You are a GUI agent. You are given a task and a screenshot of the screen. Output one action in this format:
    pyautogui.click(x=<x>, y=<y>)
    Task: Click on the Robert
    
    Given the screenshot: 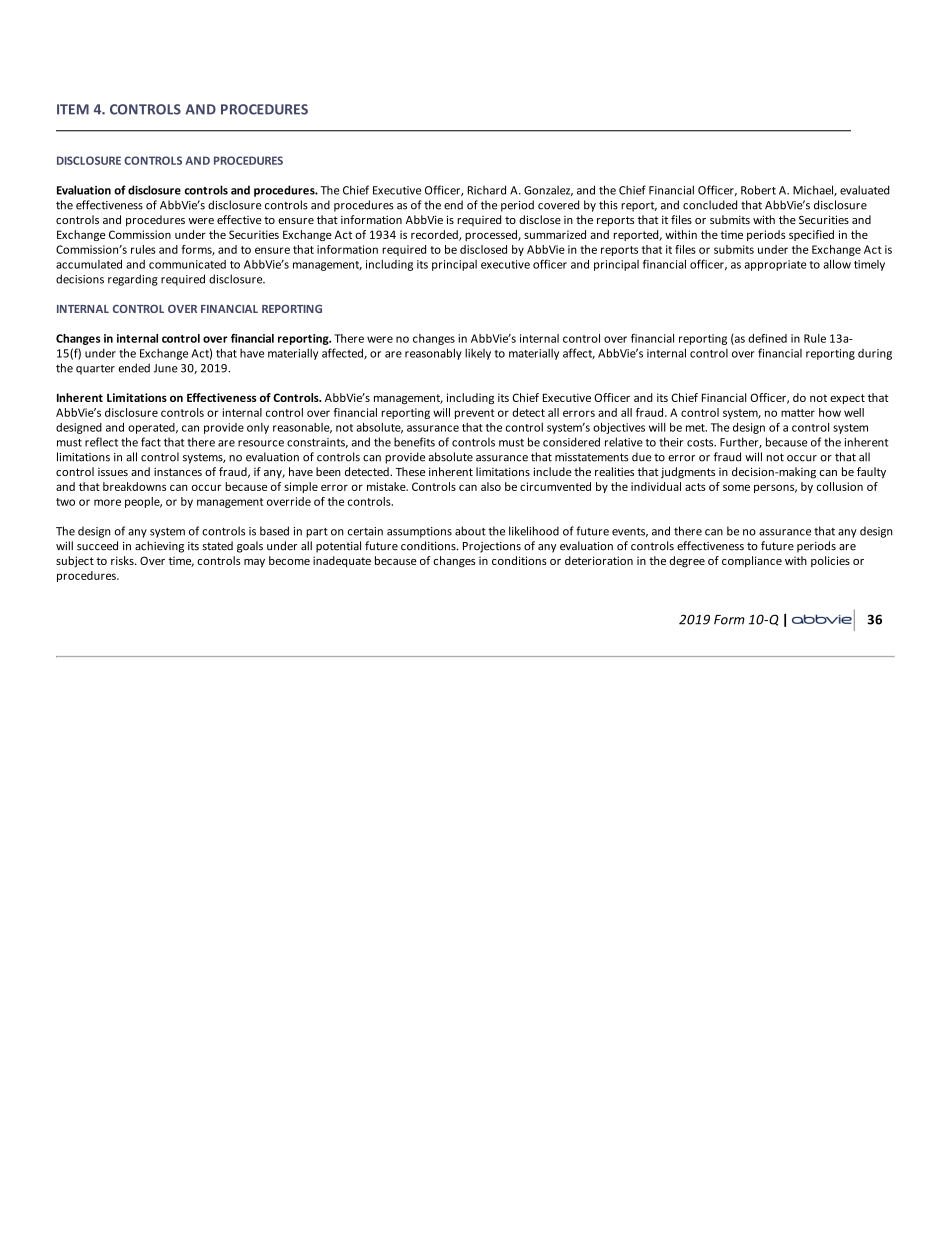 What is the action you would take?
    pyautogui.click(x=758, y=190)
